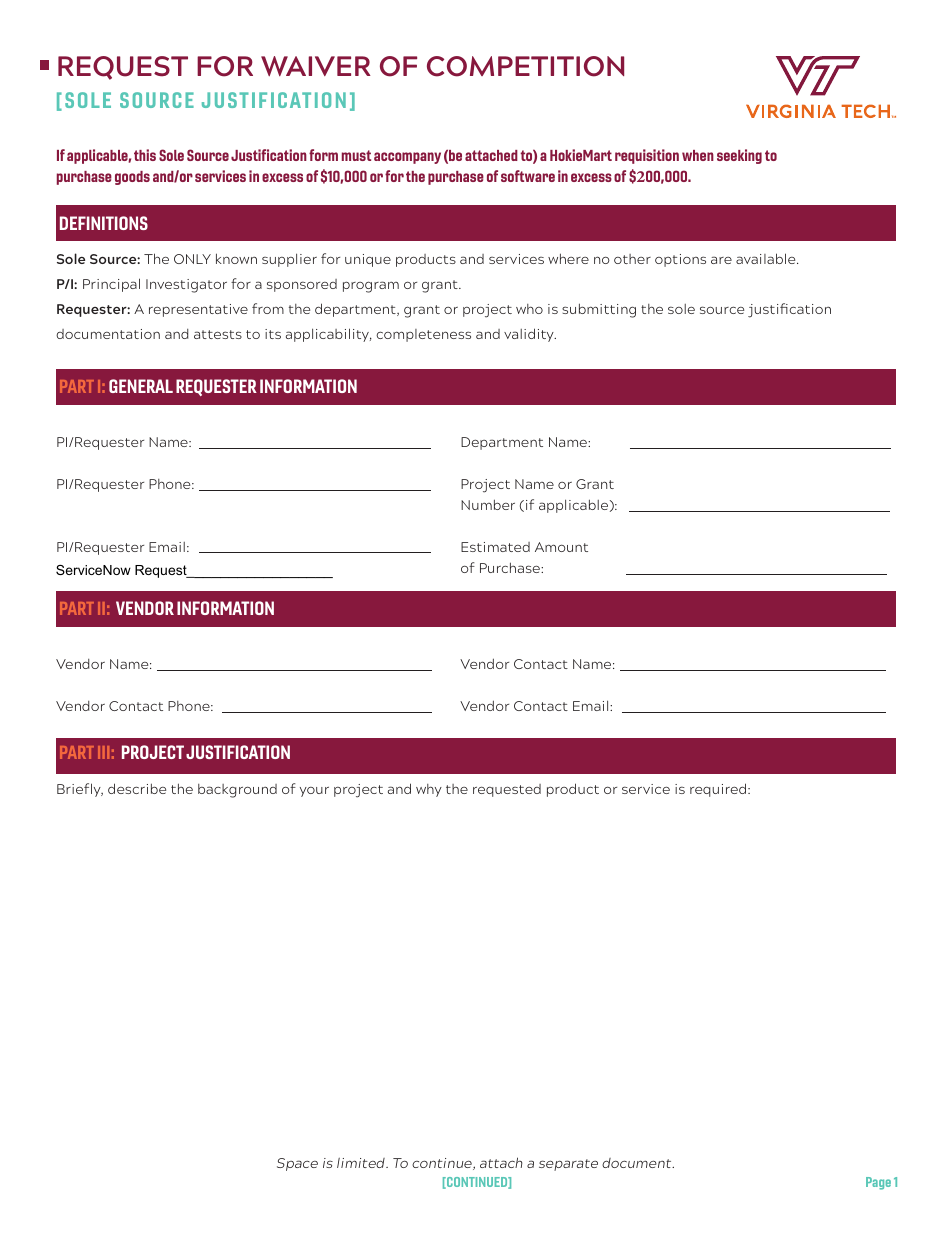  What do you see at coordinates (314, 792) in the screenshot?
I see `your` at bounding box center [314, 792].
